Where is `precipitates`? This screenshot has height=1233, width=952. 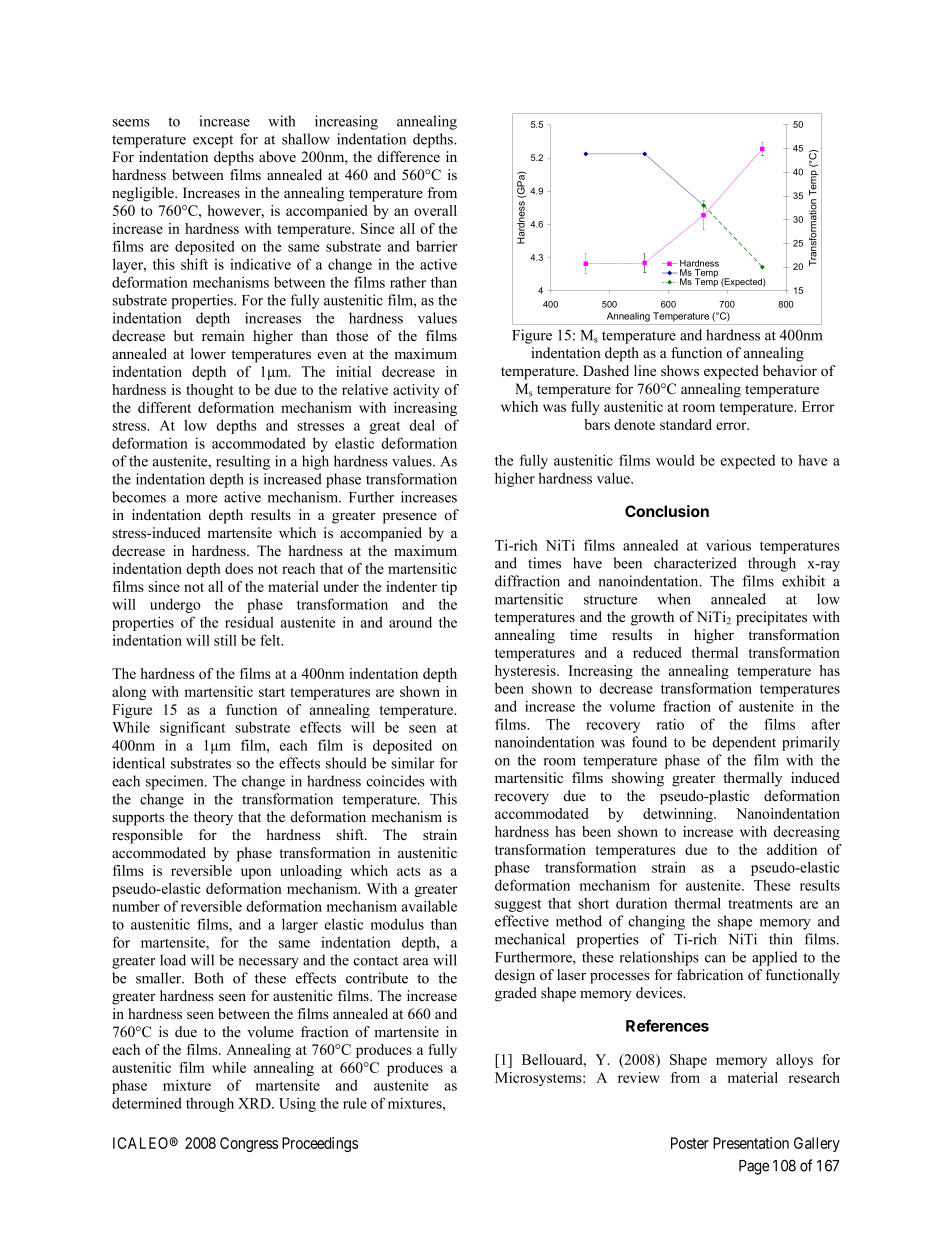 precipitates is located at coordinates (771, 618).
